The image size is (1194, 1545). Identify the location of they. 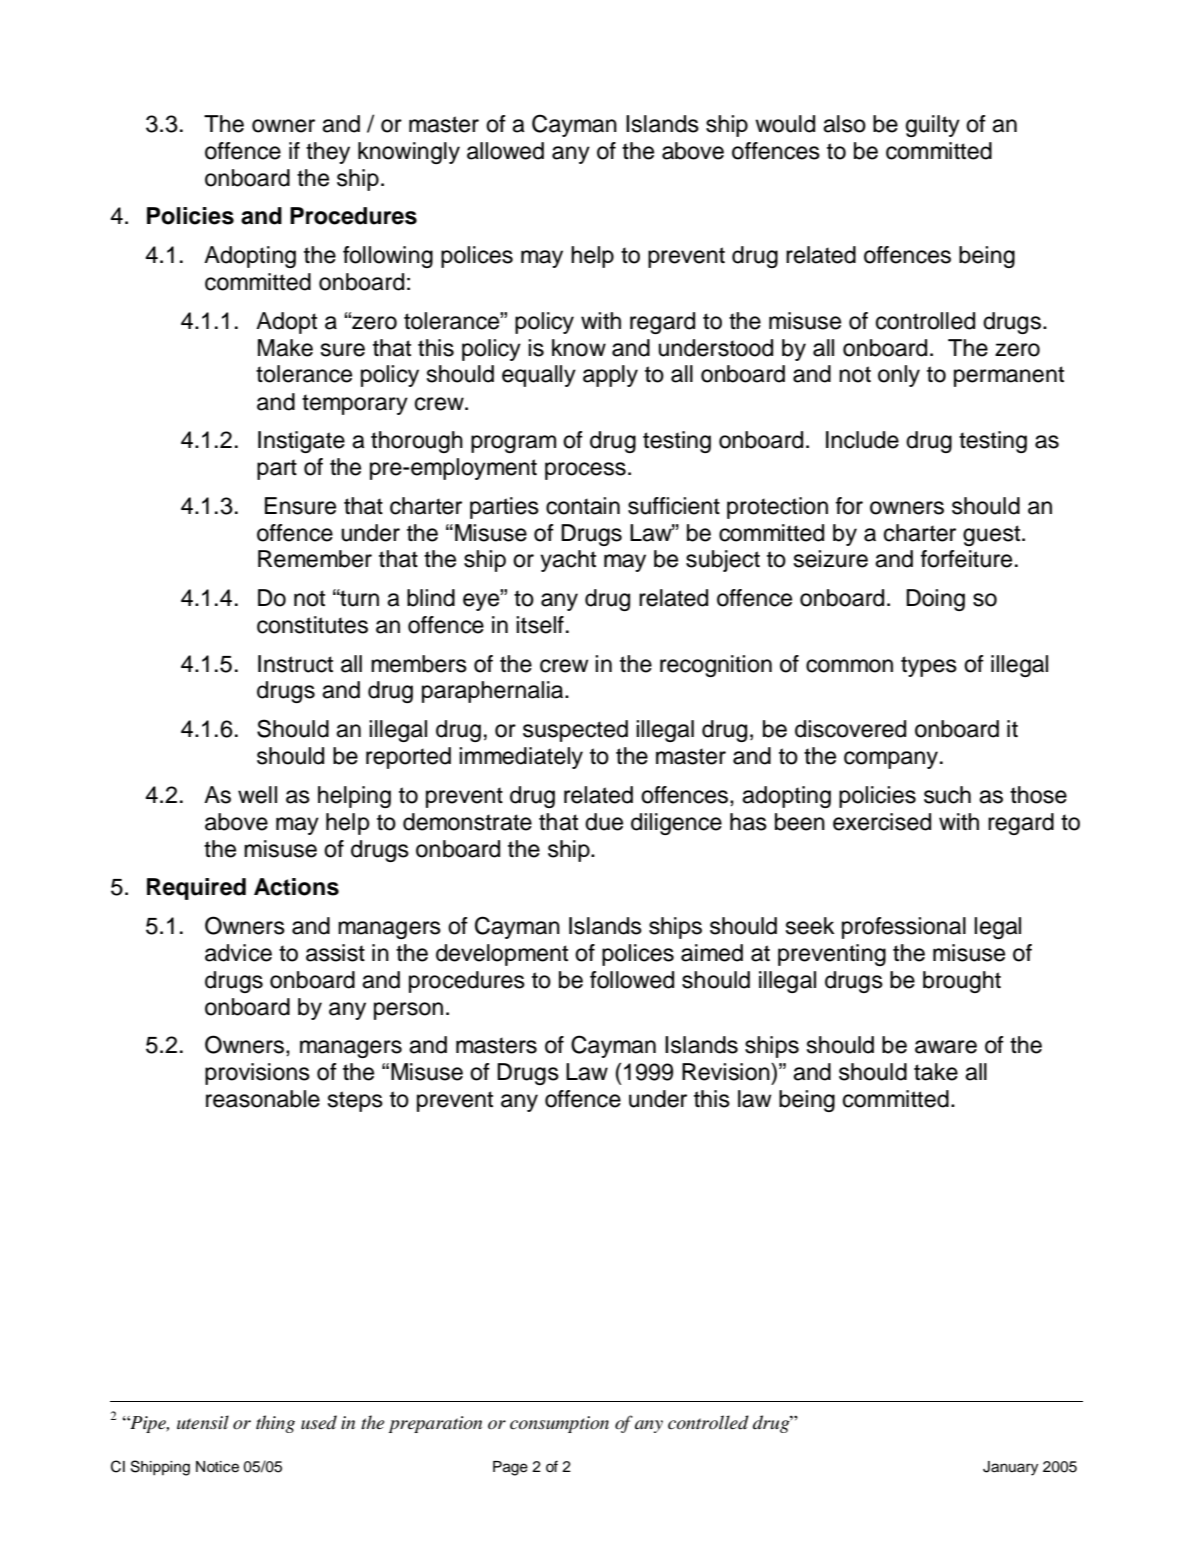
(328, 153).
